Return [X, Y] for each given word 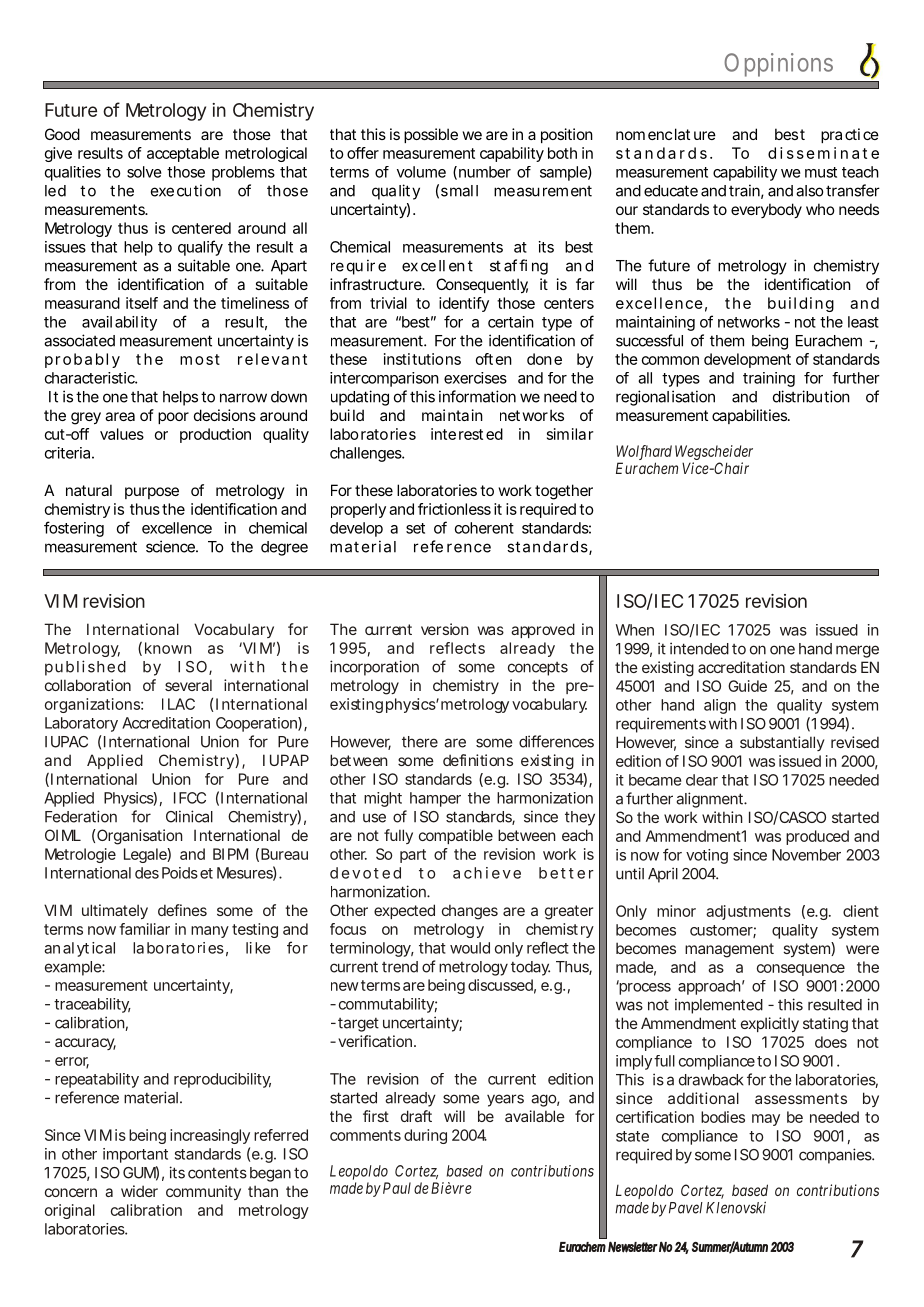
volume [421, 172]
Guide [747, 686]
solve [144, 172]
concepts [538, 669]
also [809, 191]
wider [139, 1191]
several [188, 685]
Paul [397, 1188]
